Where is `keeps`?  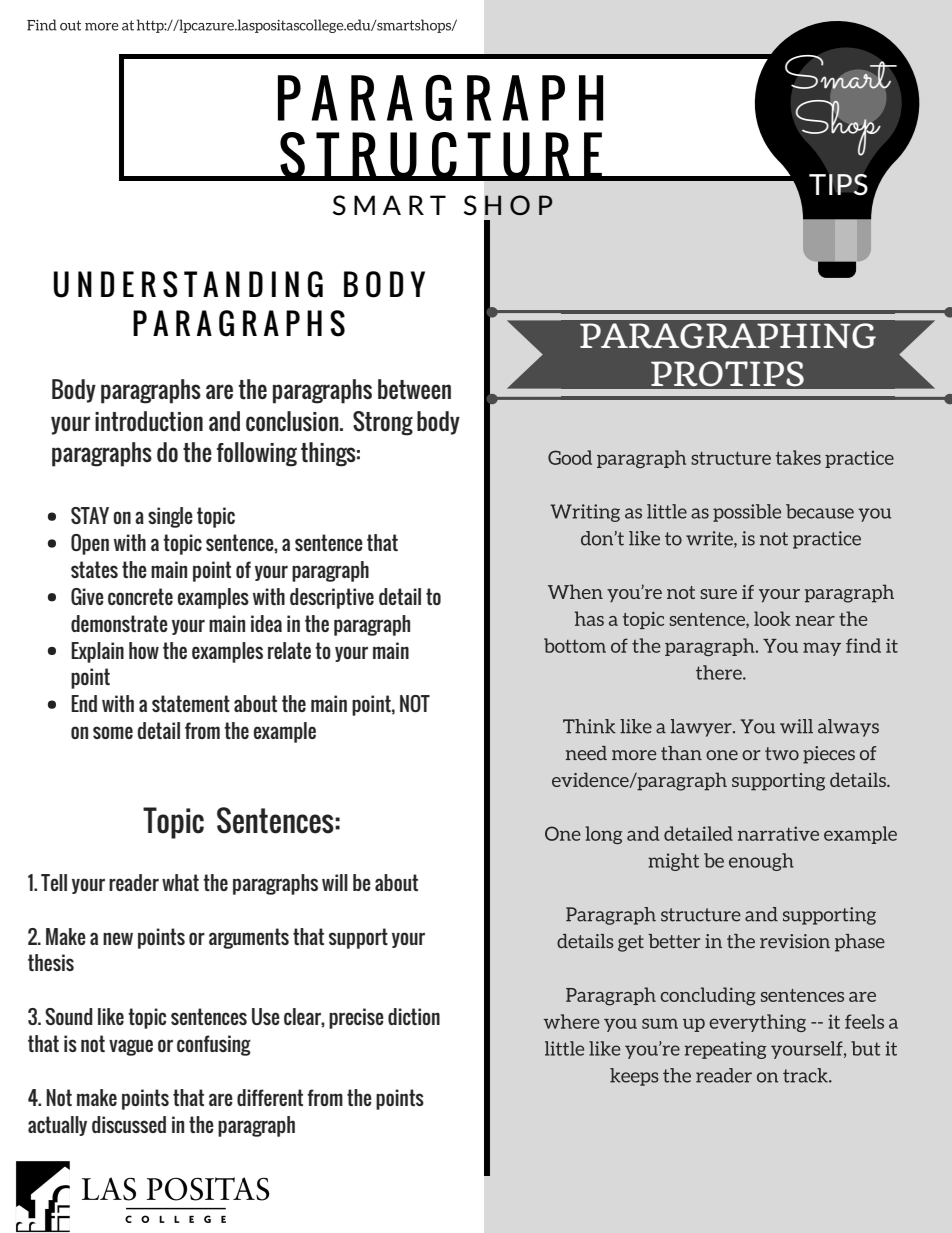 keeps is located at coordinates (634, 1077).
